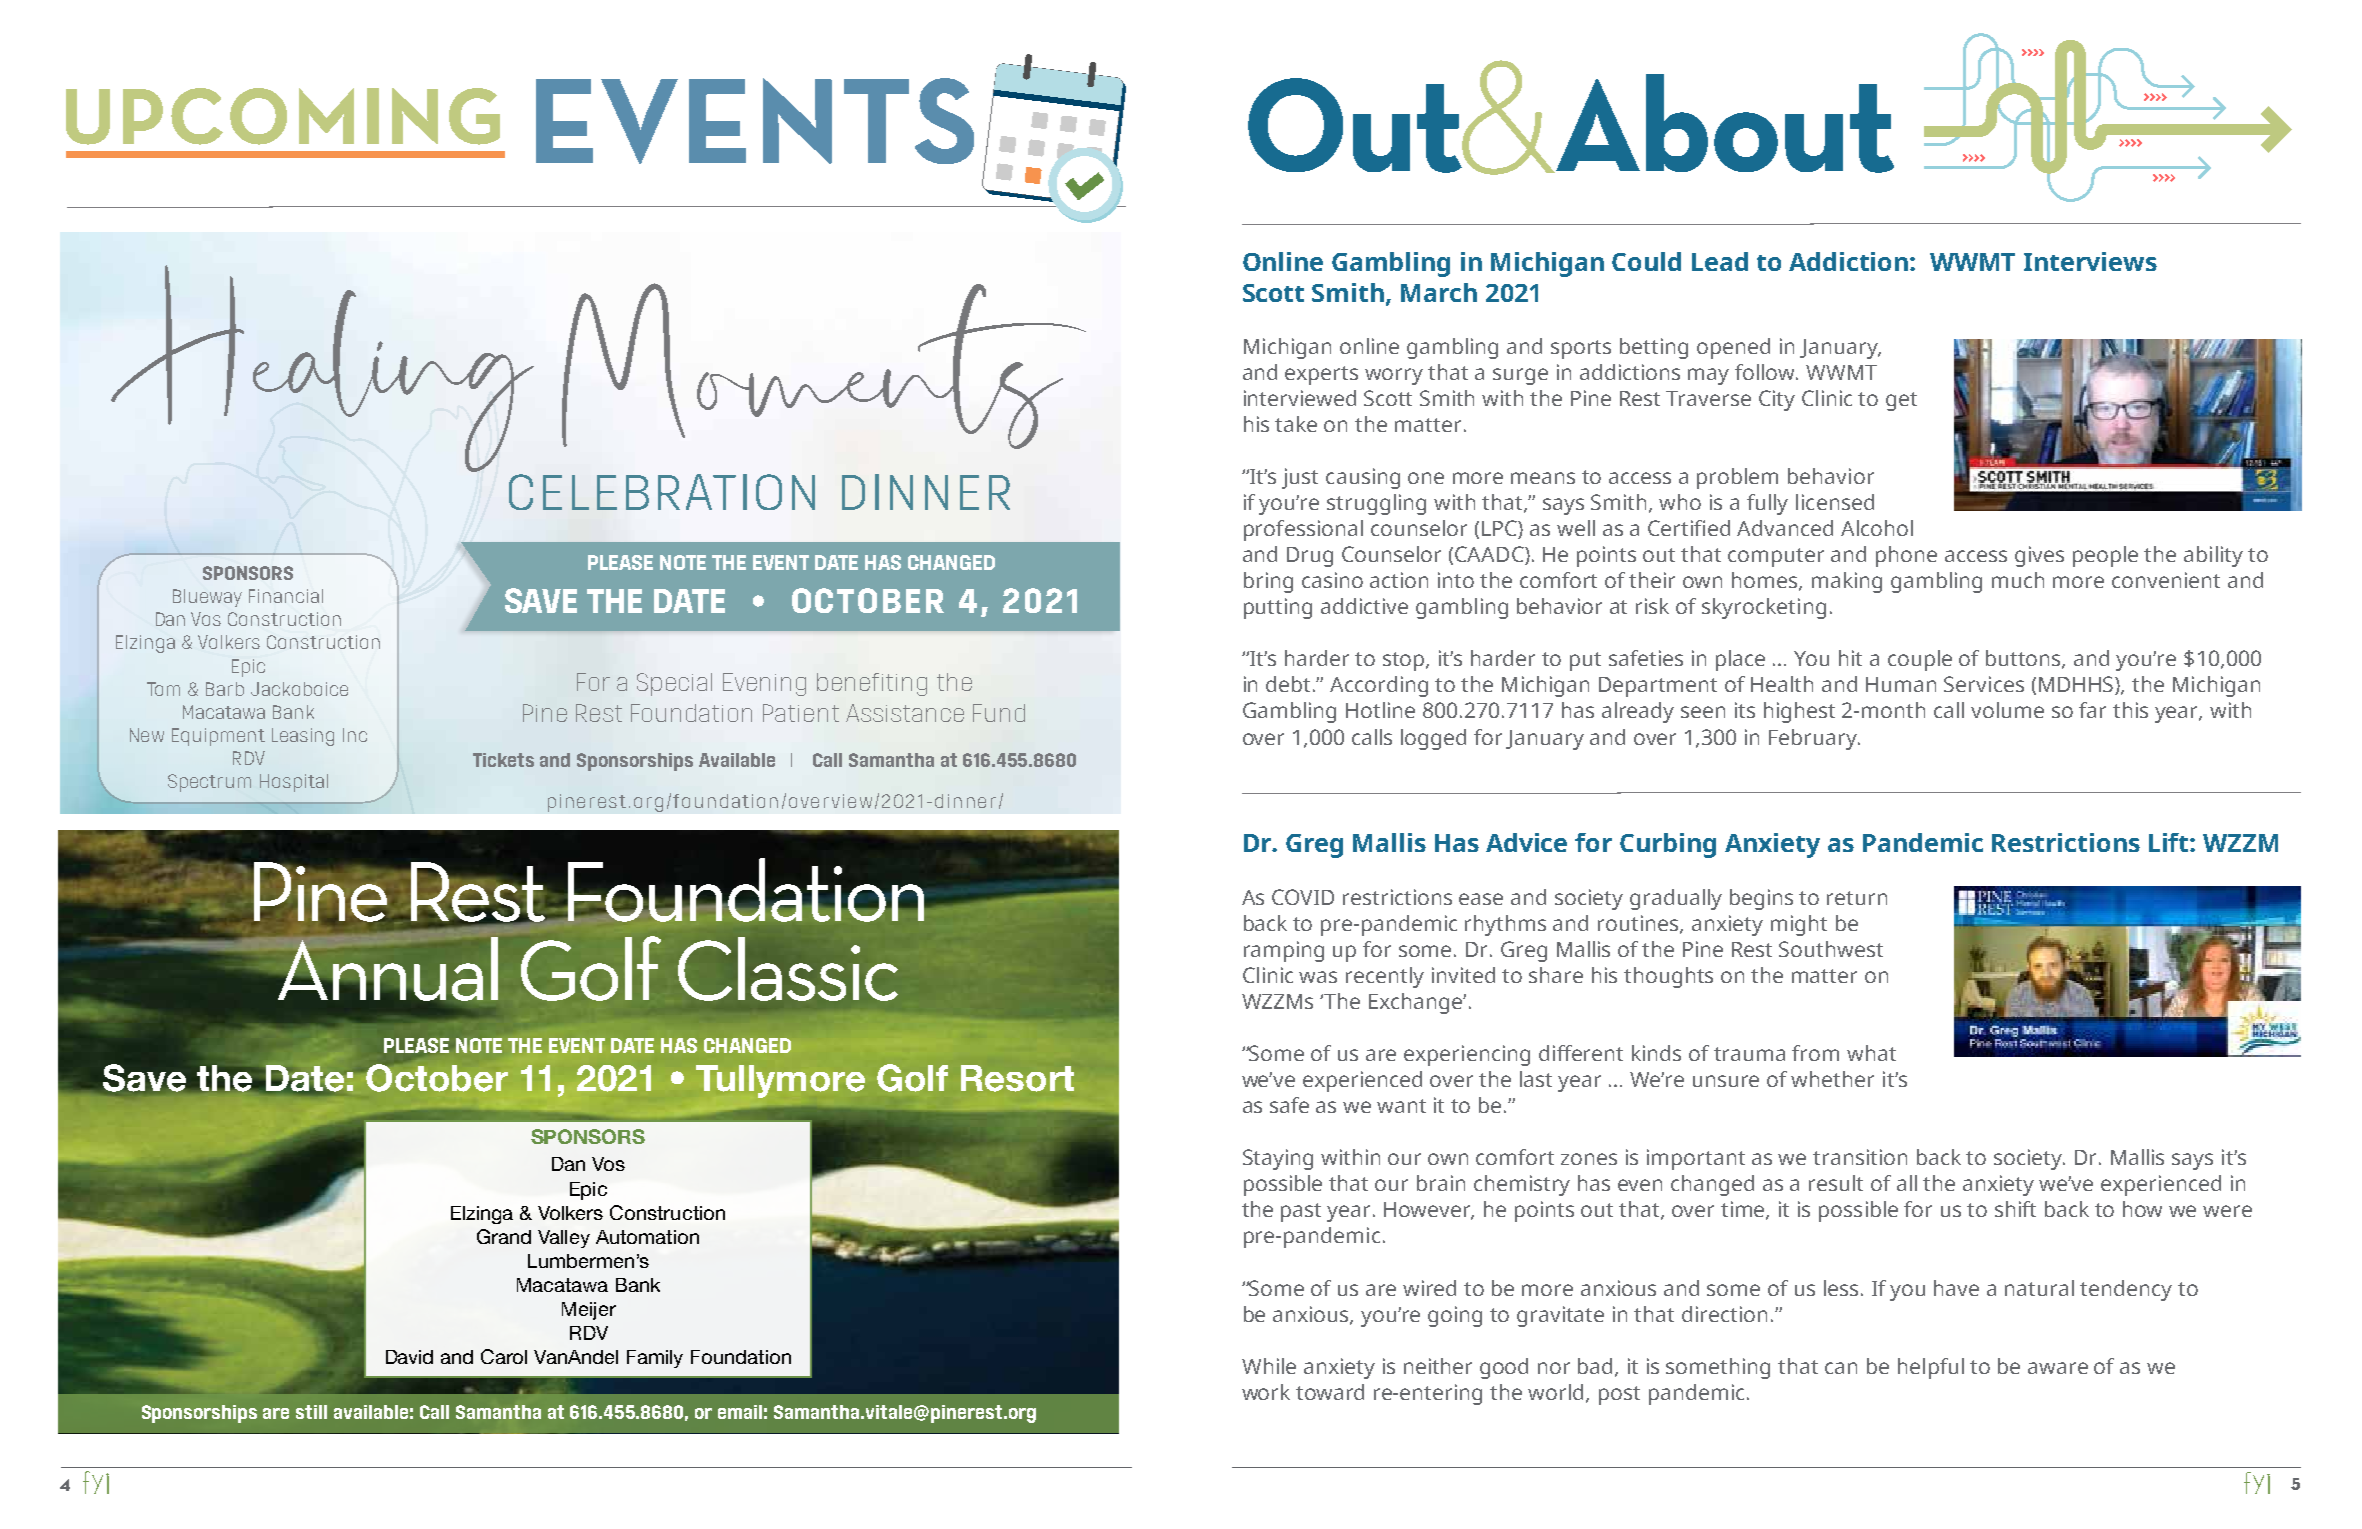  What do you see at coordinates (1439, 292) in the document?
I see `March` at bounding box center [1439, 292].
